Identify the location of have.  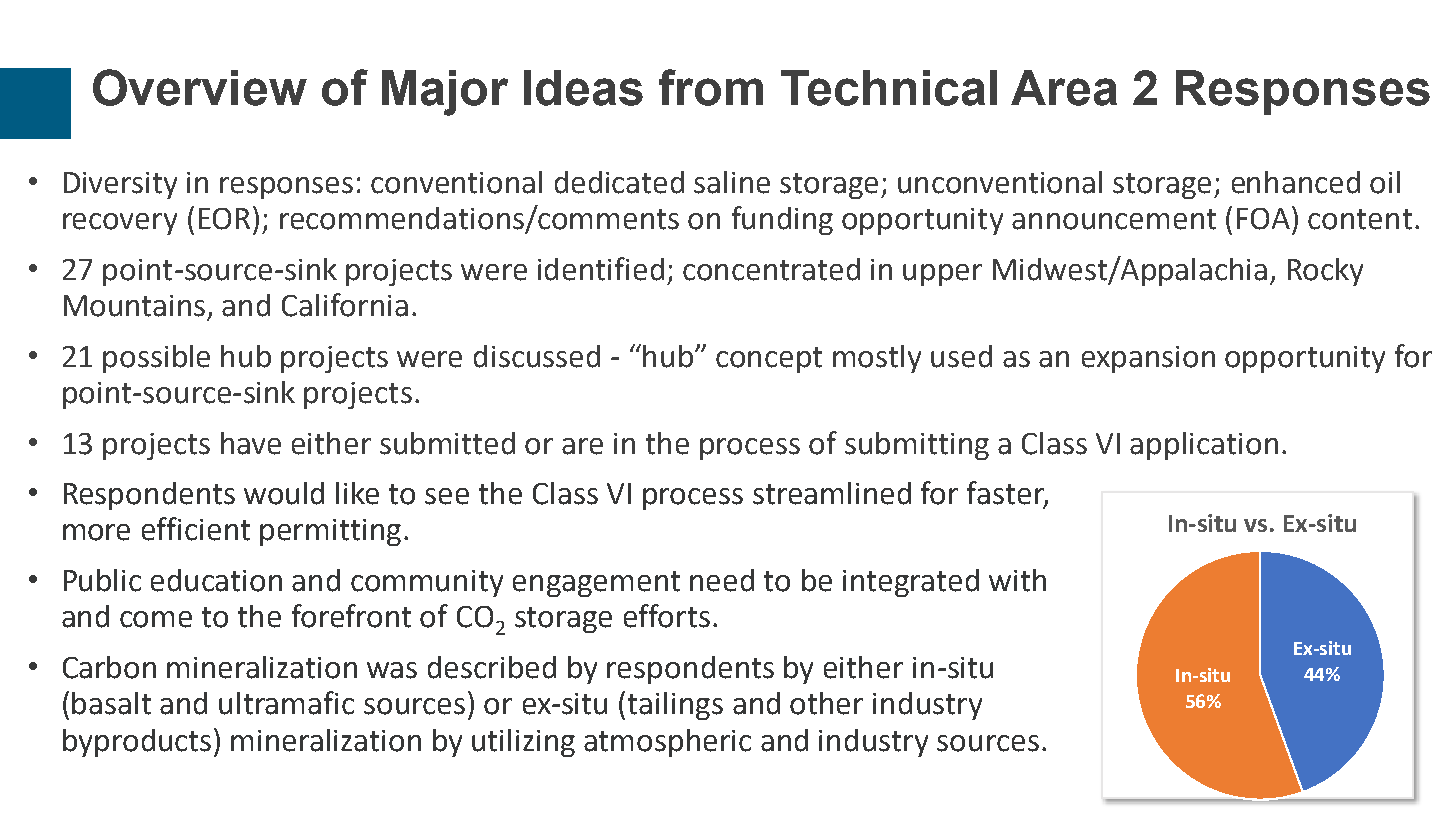
(251, 443).
